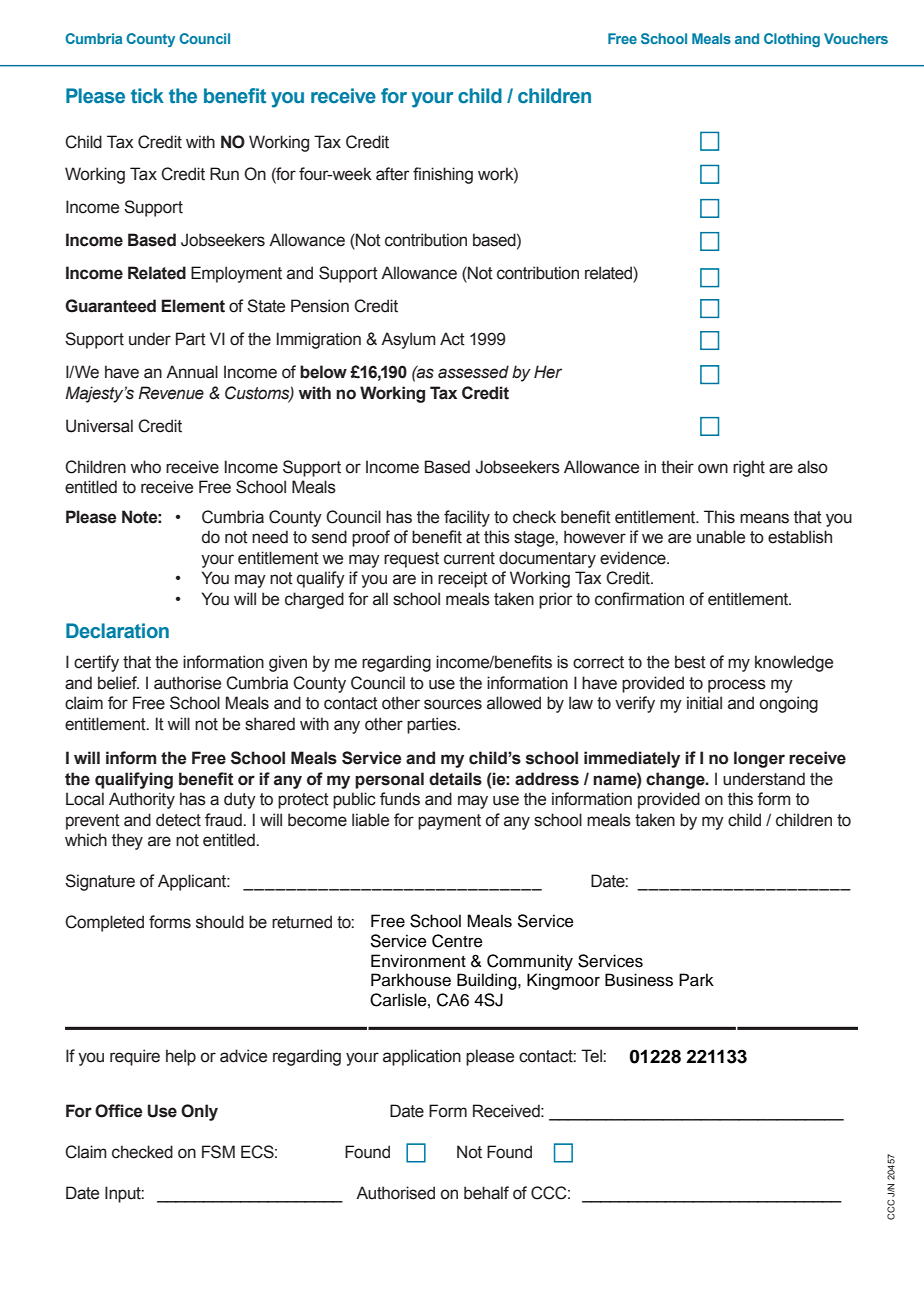 This screenshot has width=924, height=1308. Describe the element at coordinates (794, 663) in the screenshot. I see `knowledge` at that location.
